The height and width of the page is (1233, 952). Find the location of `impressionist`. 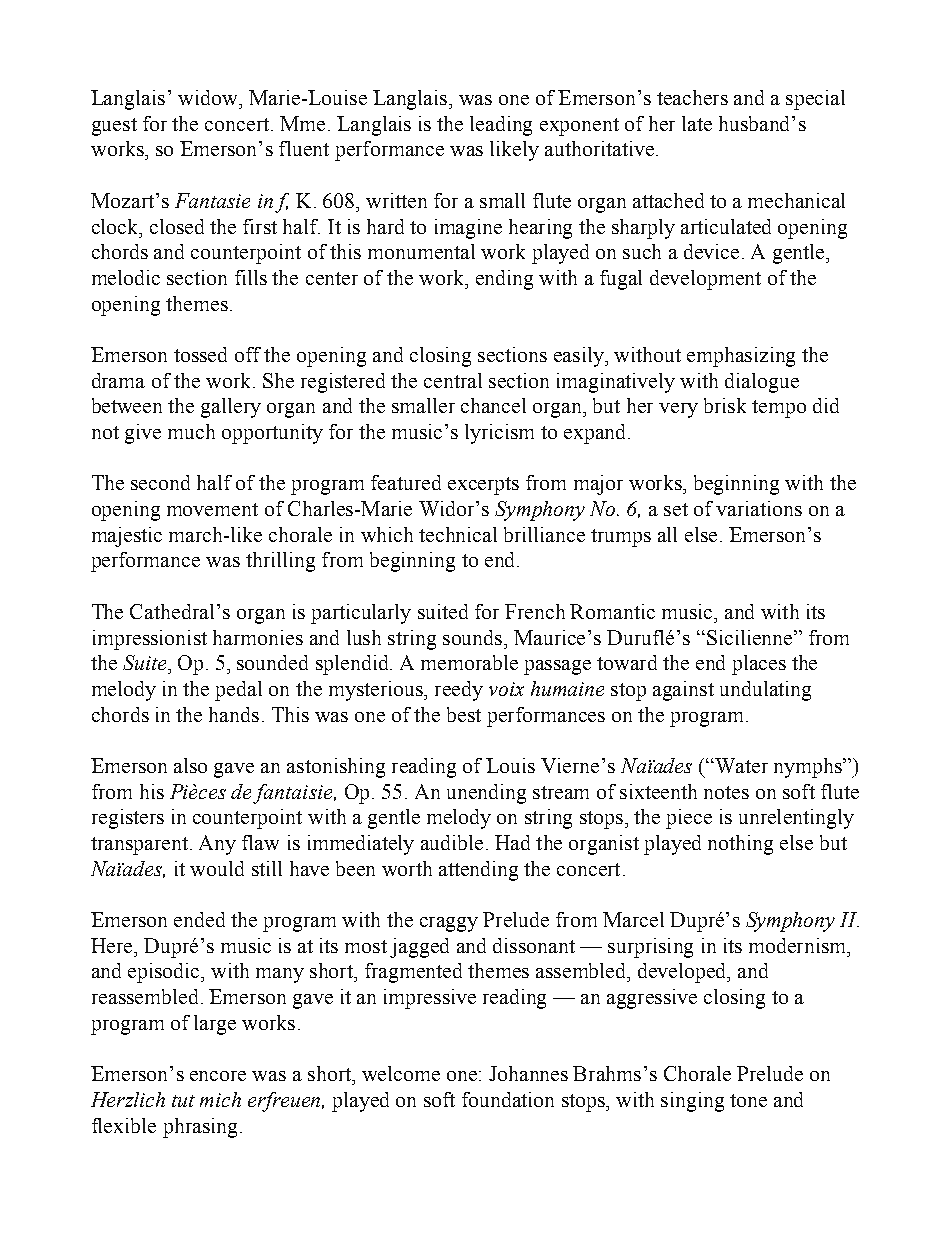

impressionist is located at coordinates (150, 640).
